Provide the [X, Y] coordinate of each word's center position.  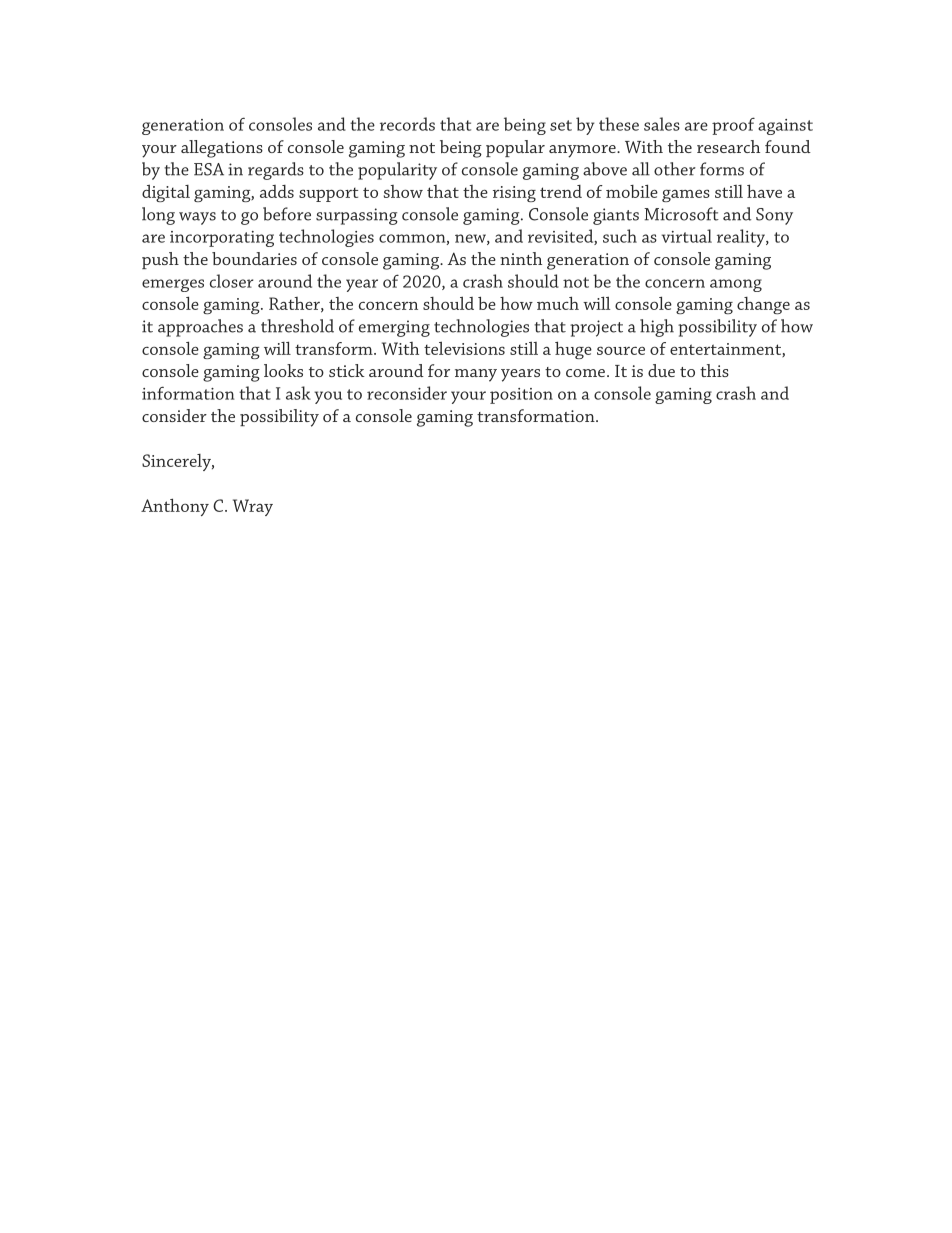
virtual [686, 236]
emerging [394, 328]
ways [197, 218]
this [714, 370]
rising [514, 194]
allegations [222, 149]
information [188, 393]
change [763, 305]
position [521, 396]
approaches [200, 328]
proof [733, 126]
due [661, 370]
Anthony [175, 507]
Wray [253, 507]
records [407, 124]
